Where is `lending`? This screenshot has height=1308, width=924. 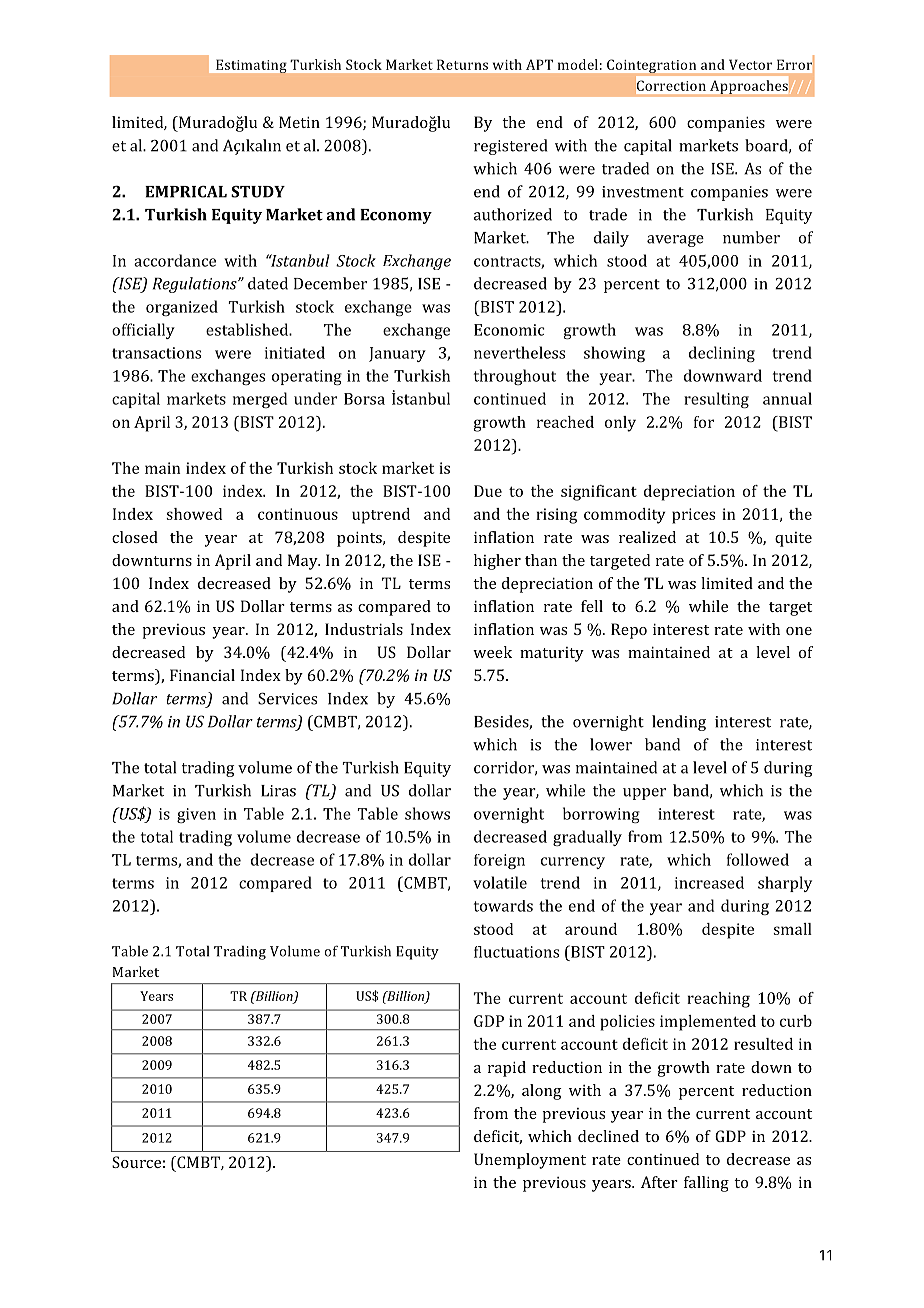 lending is located at coordinates (679, 723).
